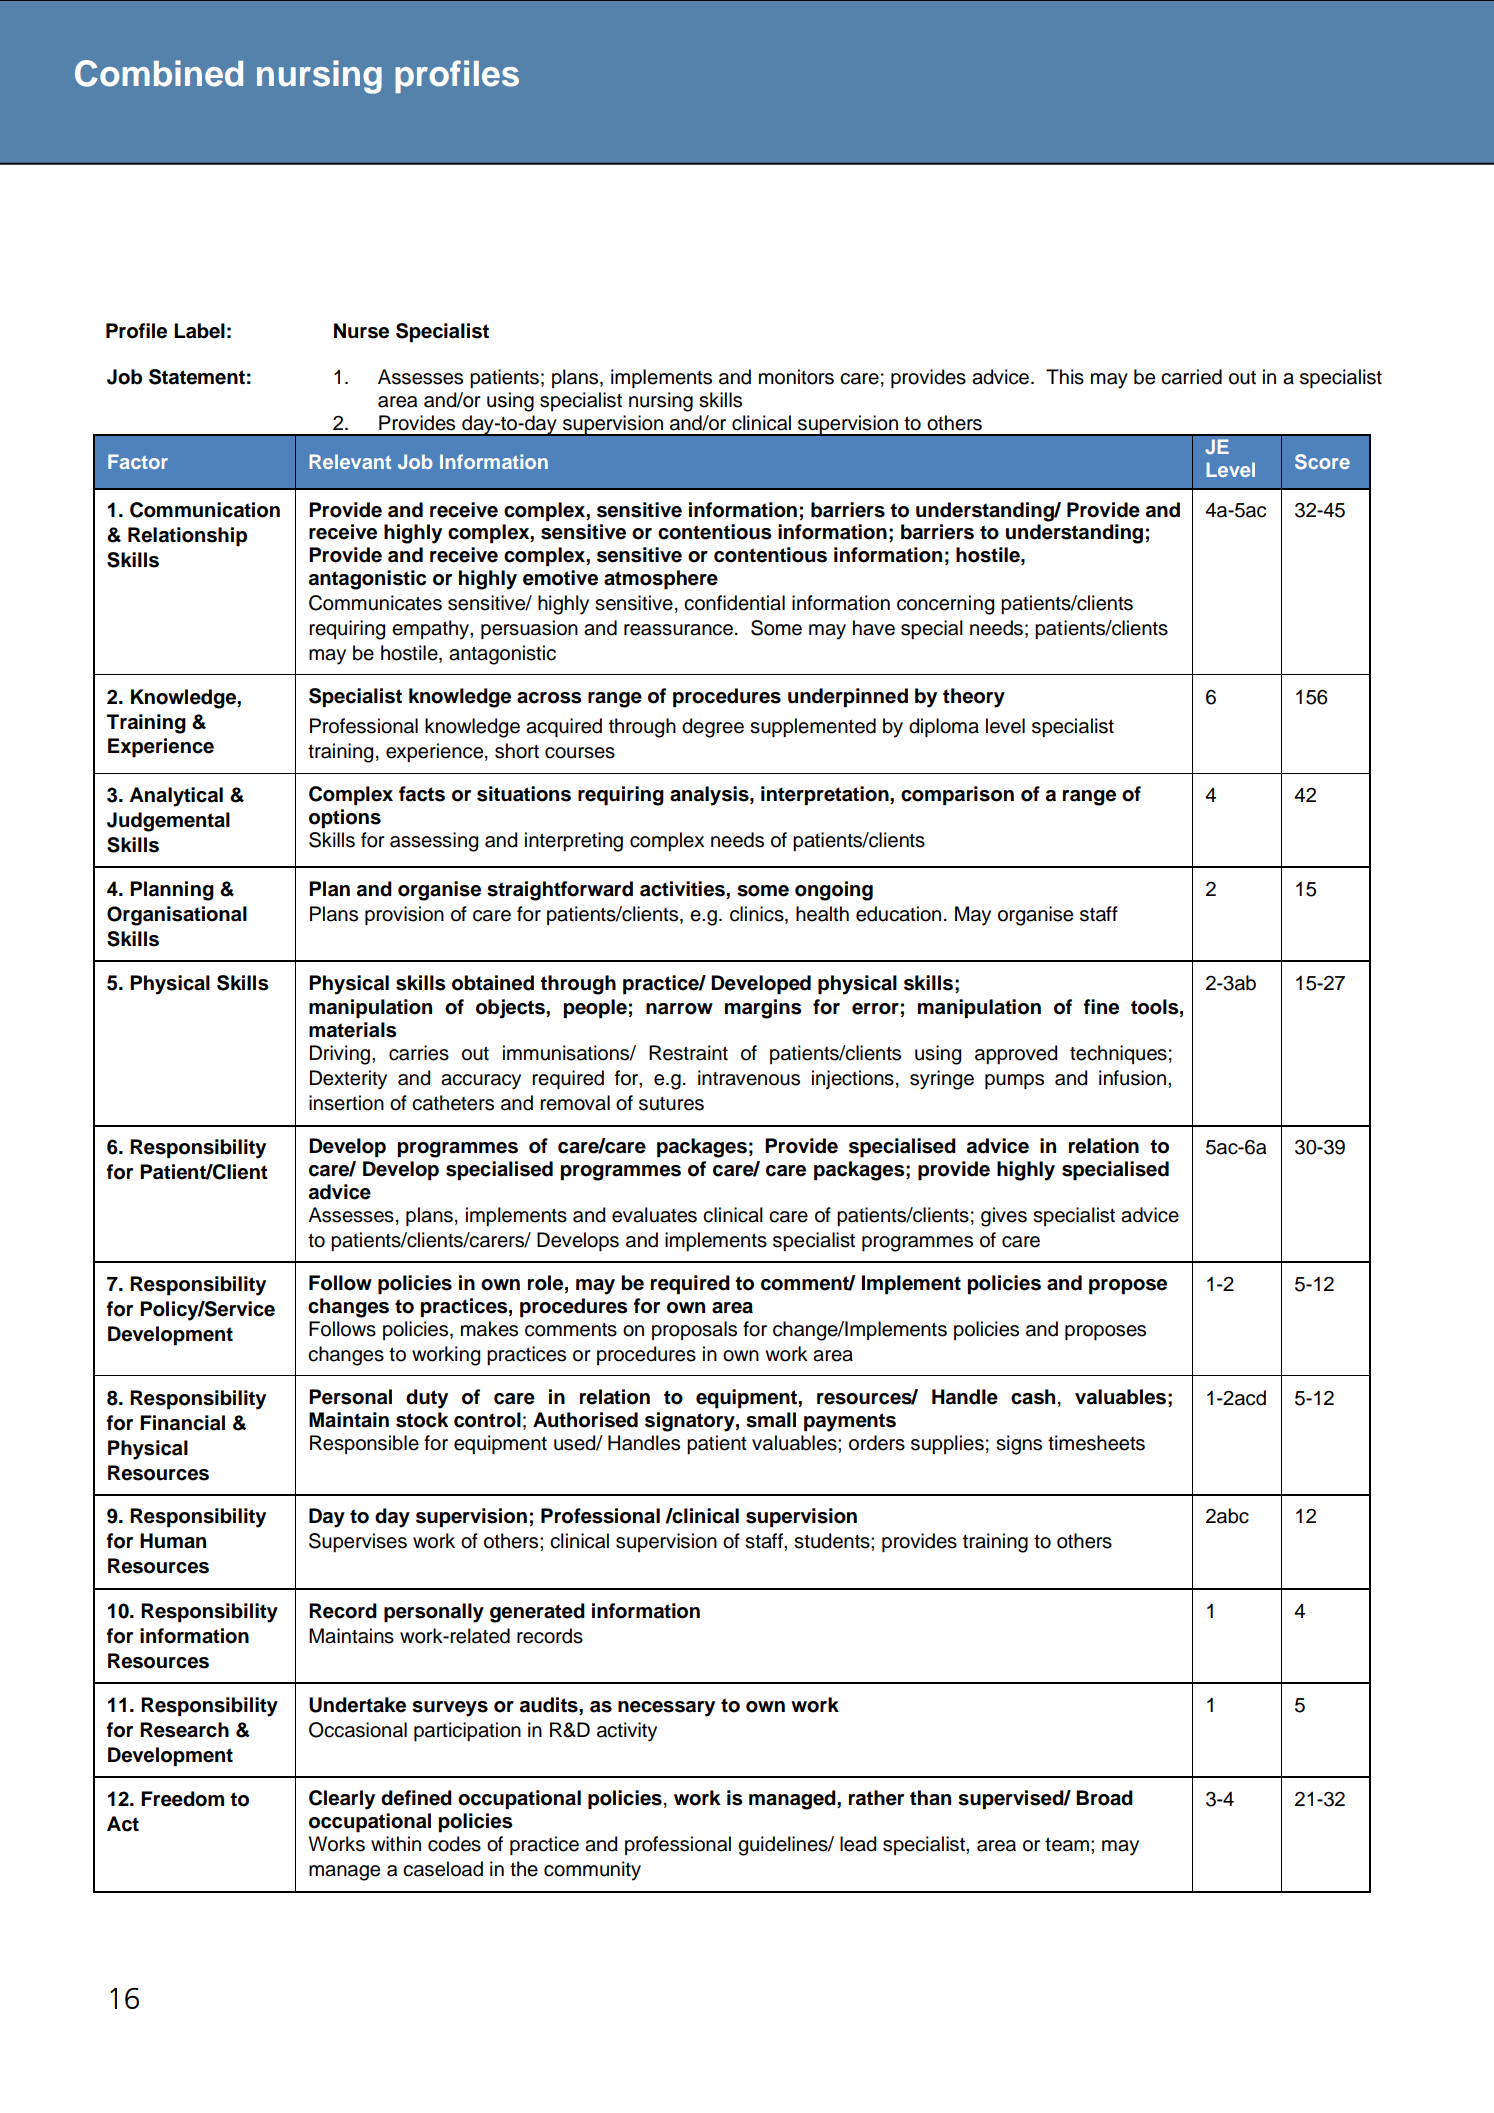 Image resolution: width=1494 pixels, height=2113 pixels. Describe the element at coordinates (858, 1844) in the screenshot. I see `lead` at that location.
